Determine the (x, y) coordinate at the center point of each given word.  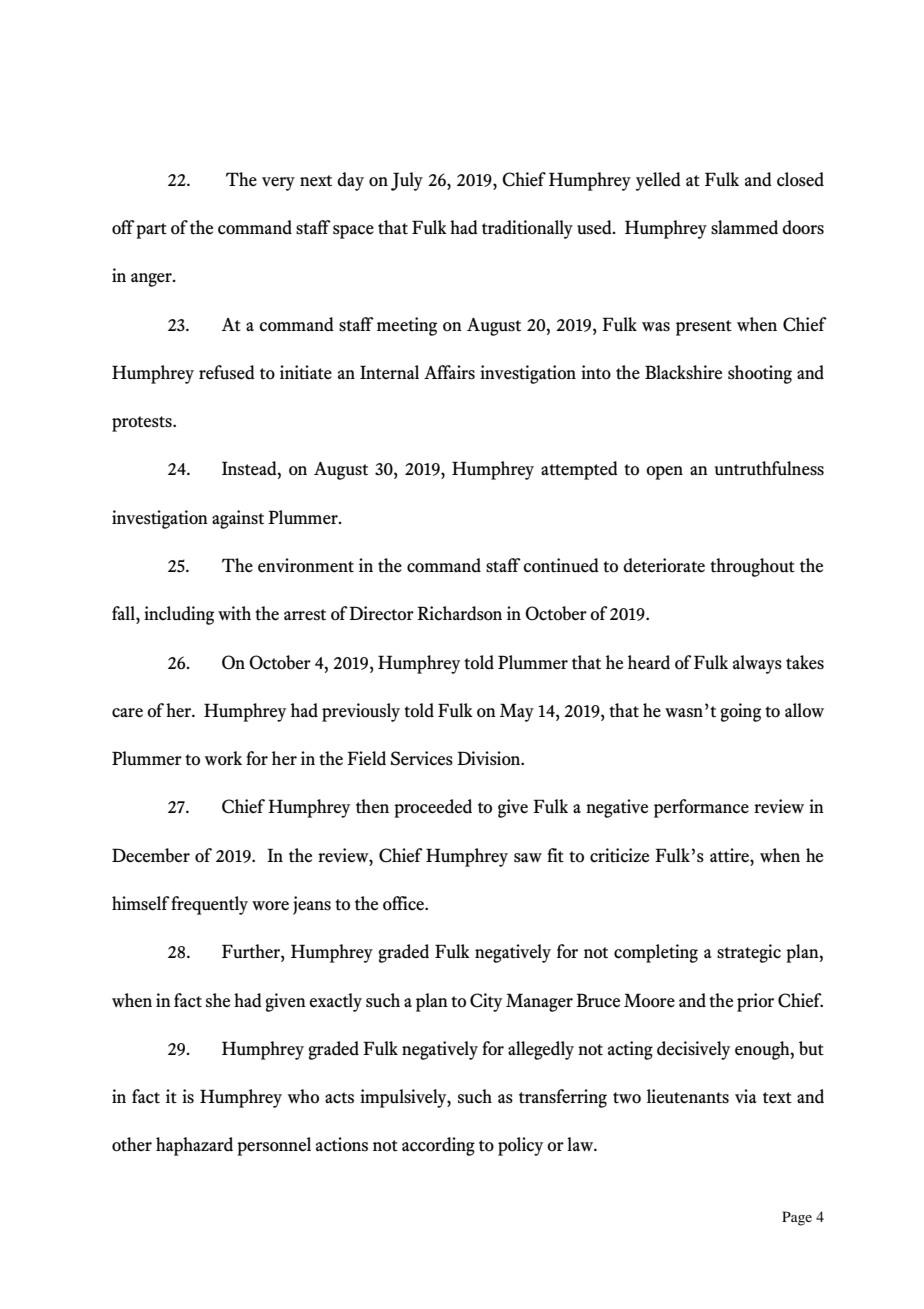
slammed (744, 227)
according (438, 1146)
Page (797, 1218)
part (151, 231)
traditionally (527, 229)
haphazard (194, 1146)
